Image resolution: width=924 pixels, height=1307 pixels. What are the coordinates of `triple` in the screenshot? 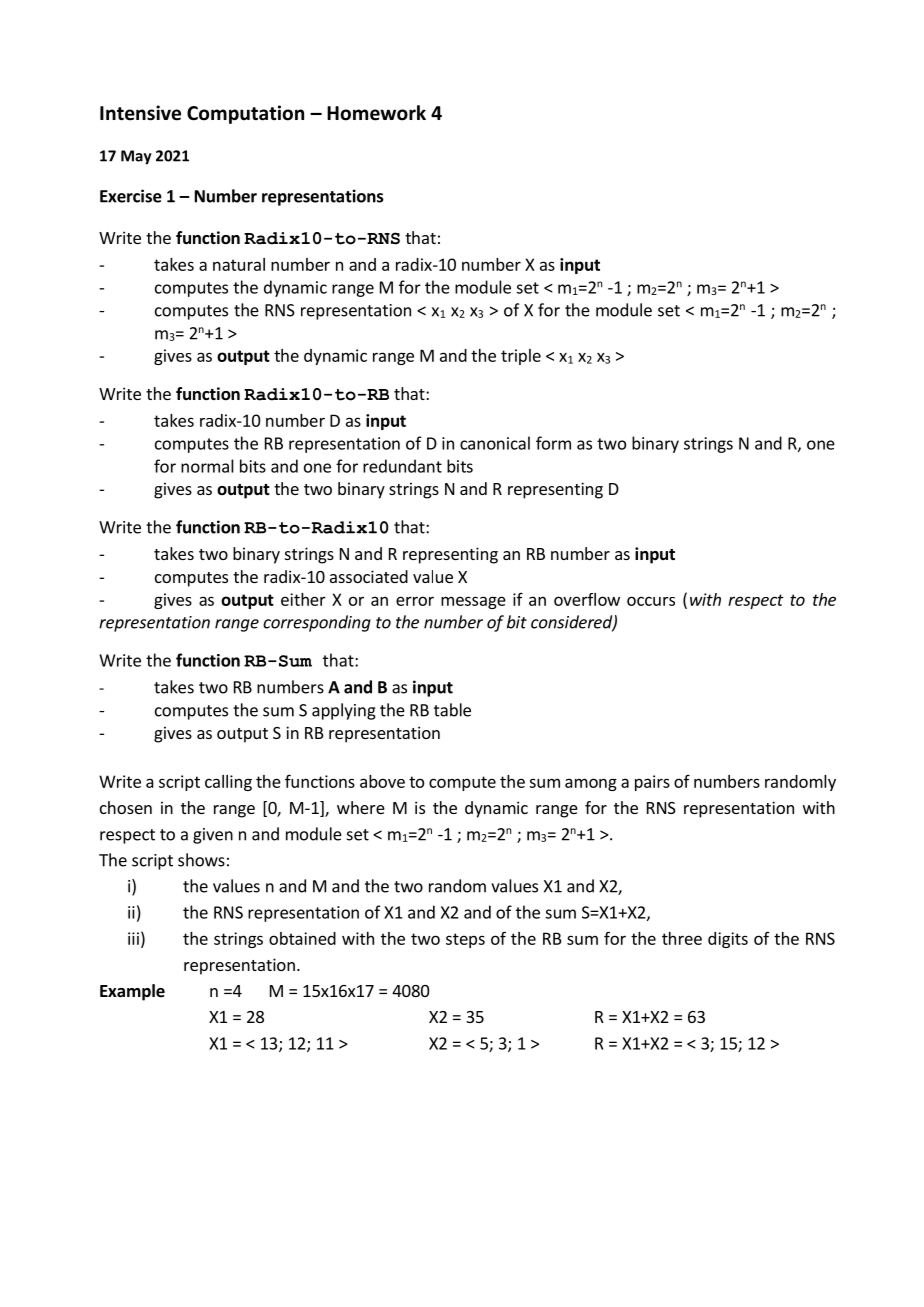 It's located at (521, 357).
